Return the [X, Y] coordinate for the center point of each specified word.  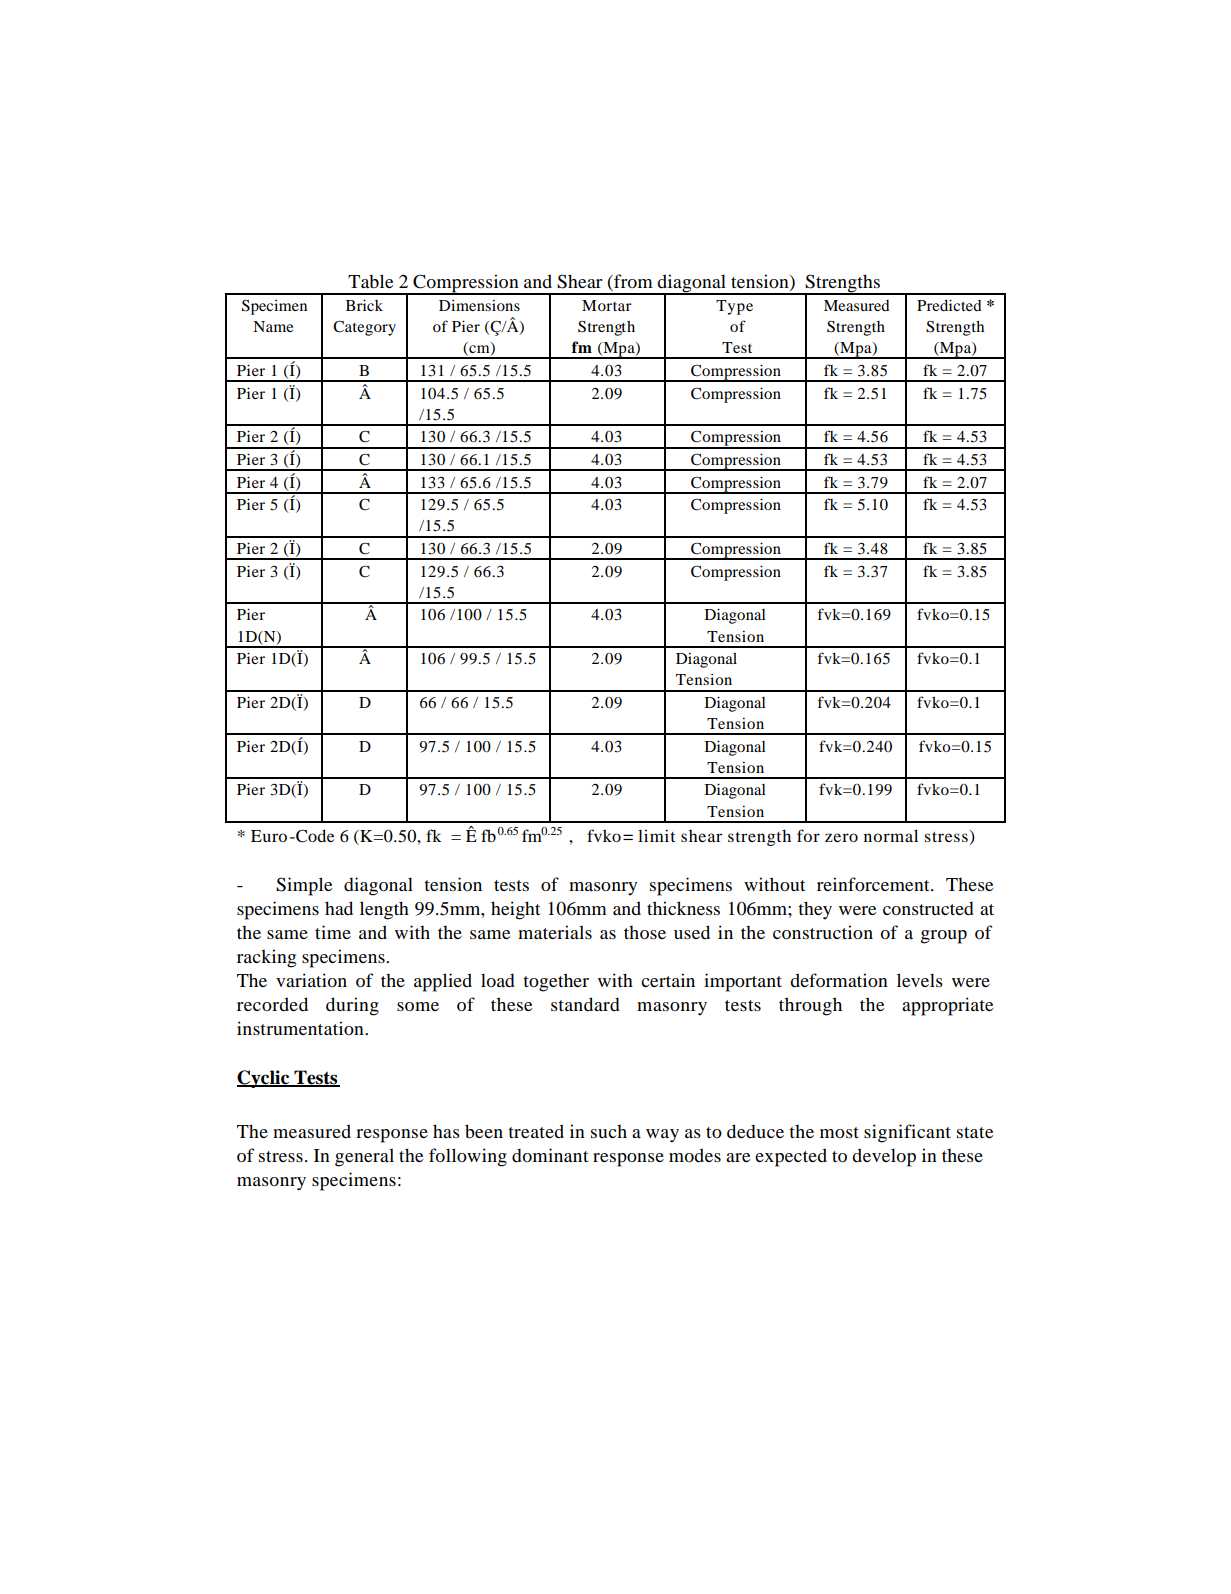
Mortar [607, 305]
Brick [364, 305]
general [364, 1157]
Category [364, 328]
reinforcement [874, 884]
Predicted [949, 305]
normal [891, 835]
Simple [304, 886]
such [609, 1131]
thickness [683, 908]
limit [656, 835]
